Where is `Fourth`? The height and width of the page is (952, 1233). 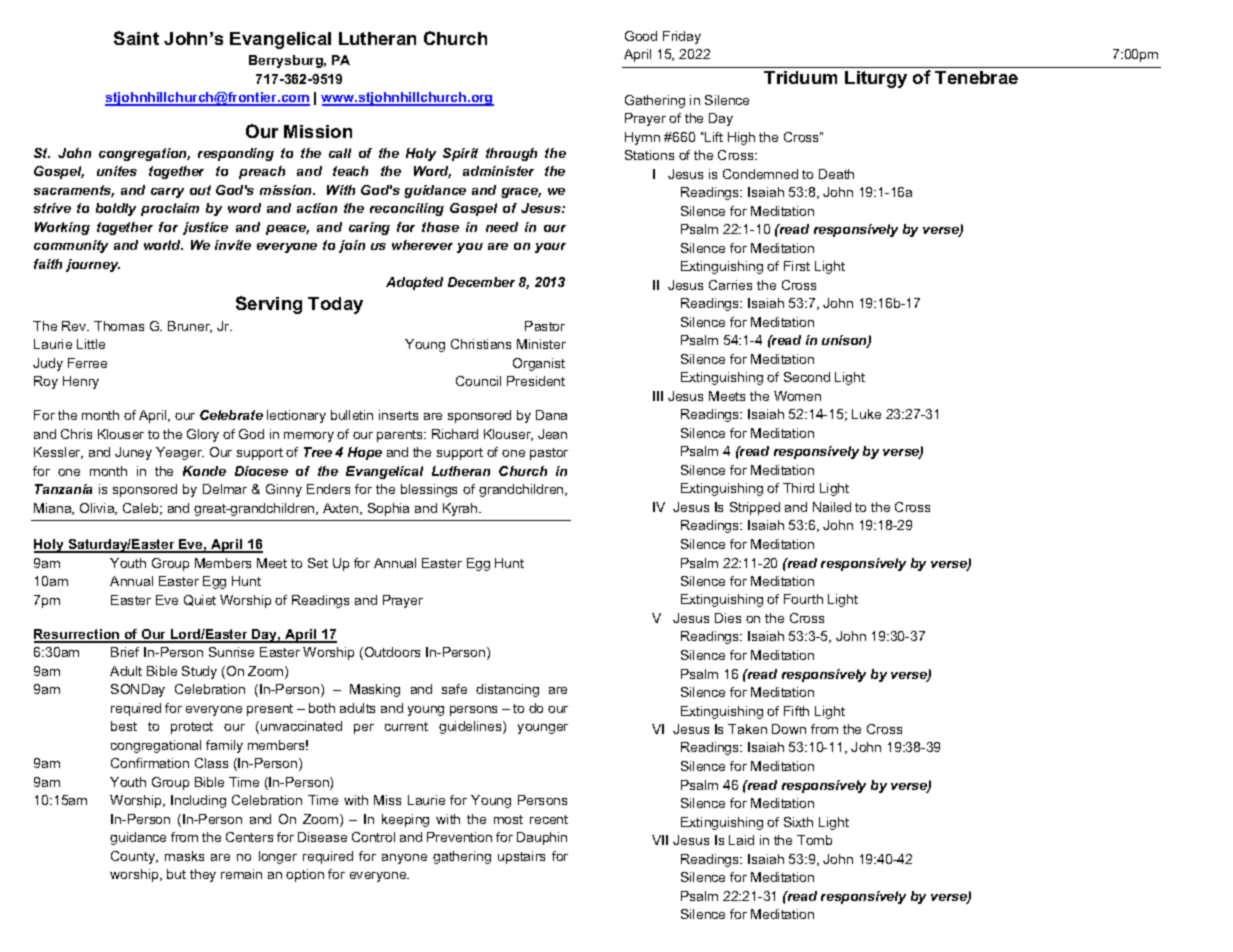
Fourth is located at coordinates (803, 599).
